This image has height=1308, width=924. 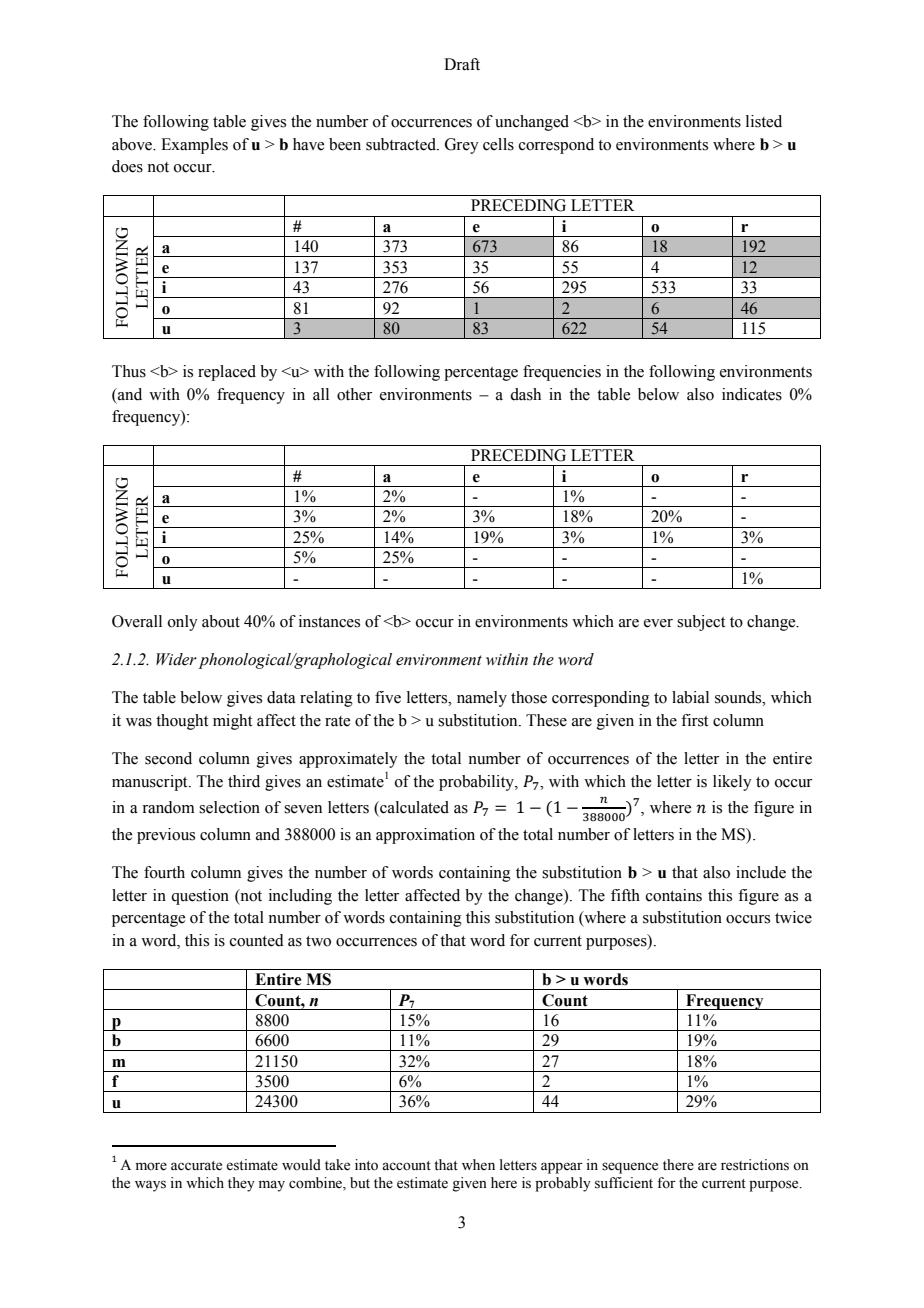 What do you see at coordinates (194, 146) in the image?
I see `Examples` at bounding box center [194, 146].
